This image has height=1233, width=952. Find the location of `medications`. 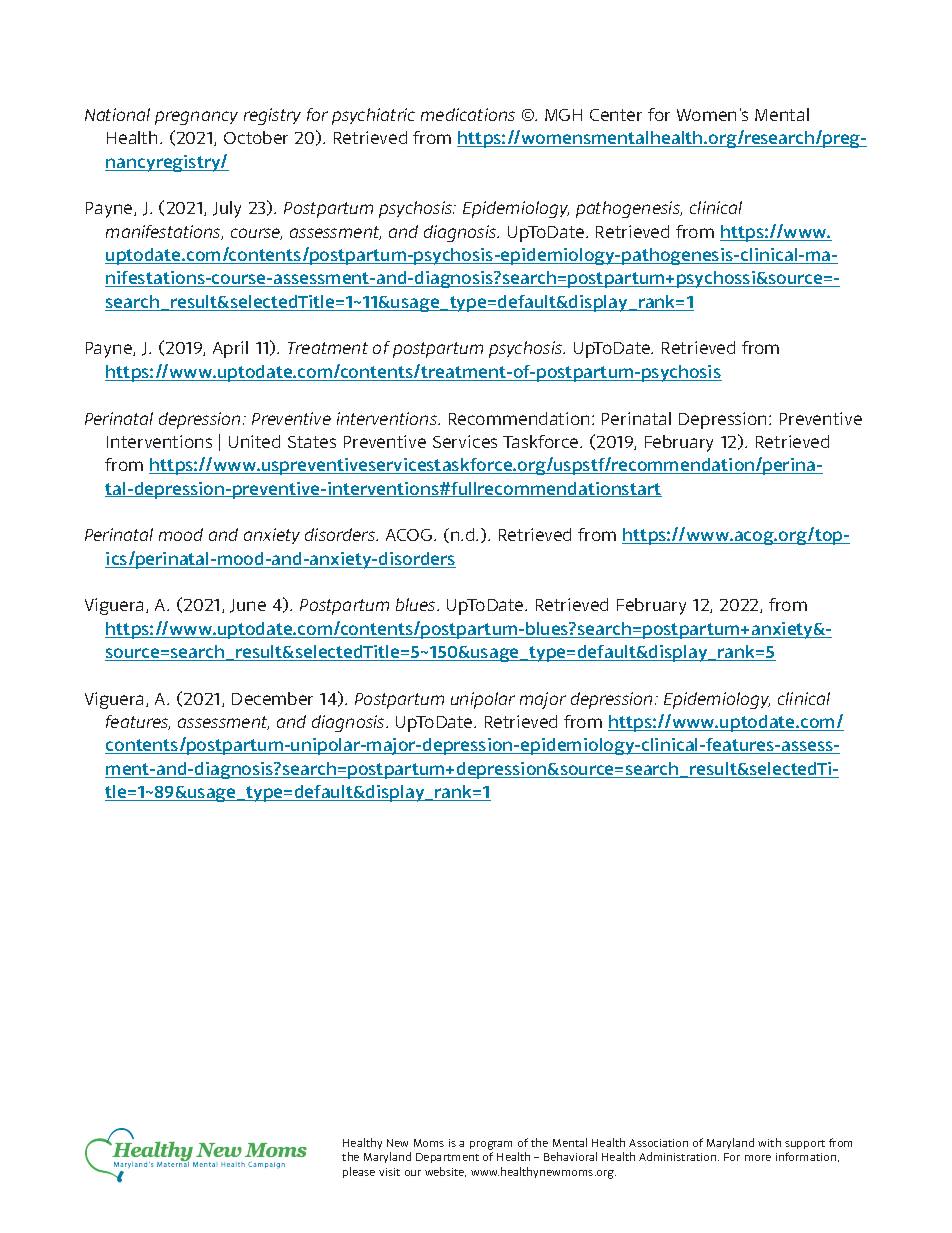

medications is located at coordinates (468, 114).
